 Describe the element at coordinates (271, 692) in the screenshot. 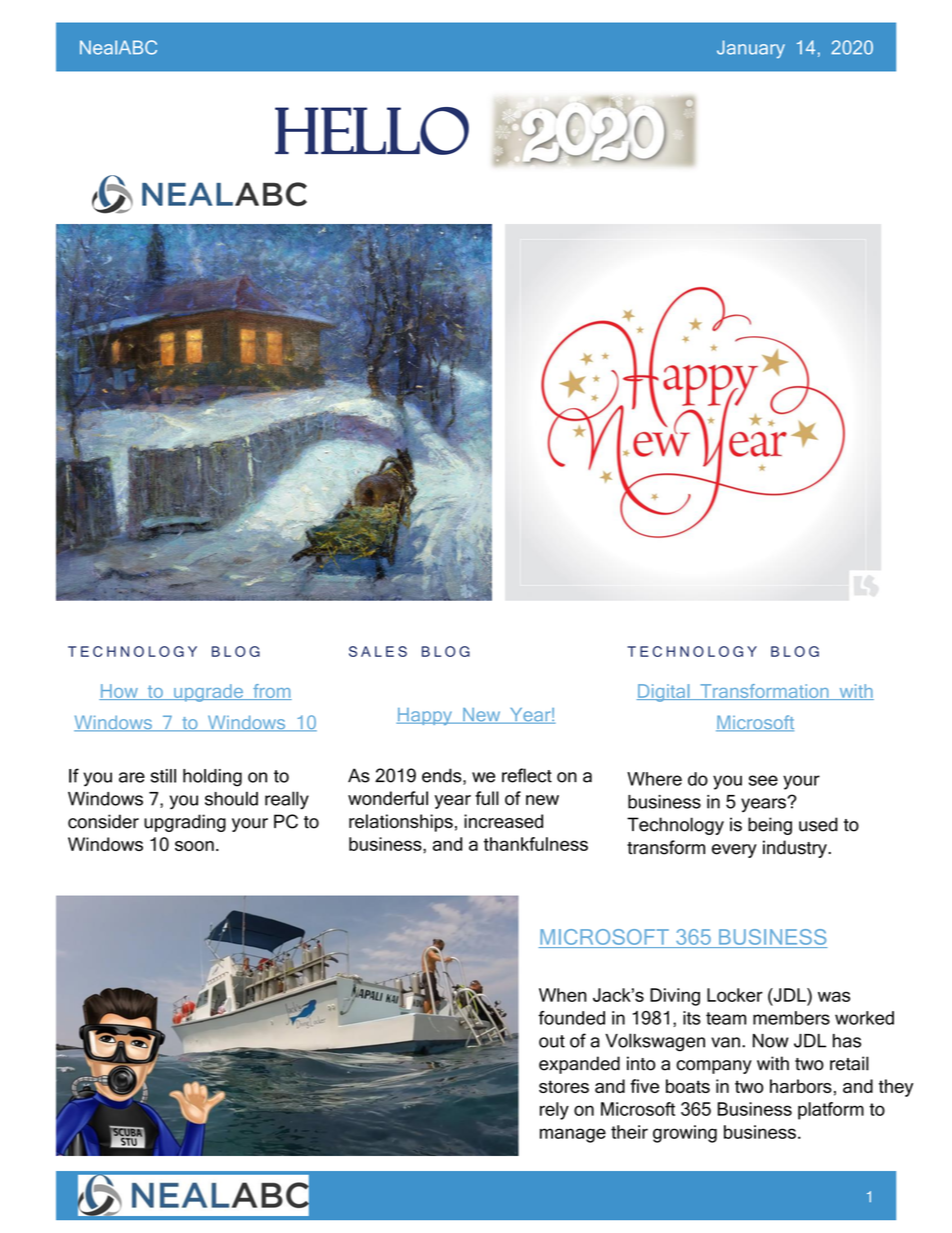

I see `from` at that location.
